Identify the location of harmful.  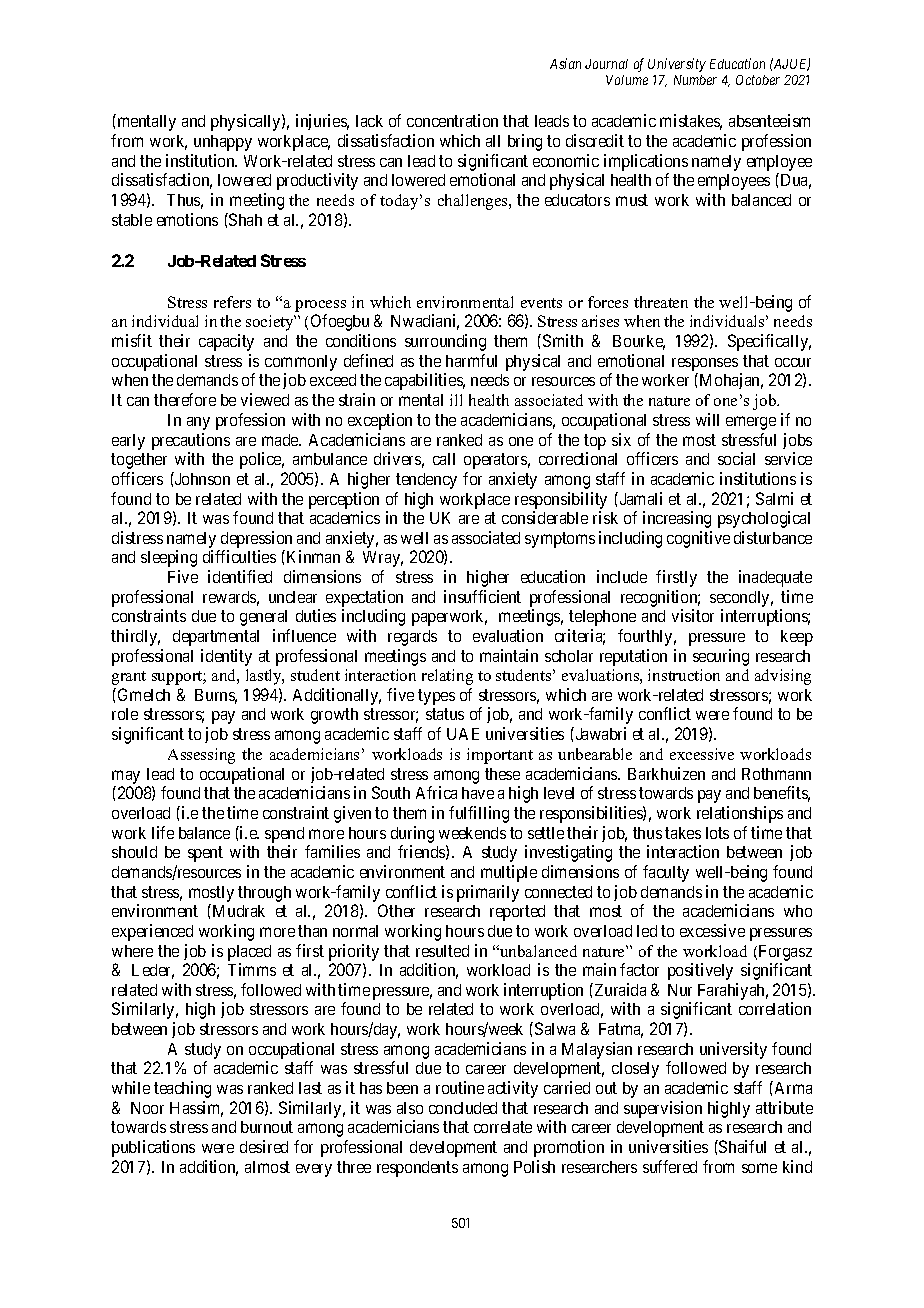
(471, 360).
